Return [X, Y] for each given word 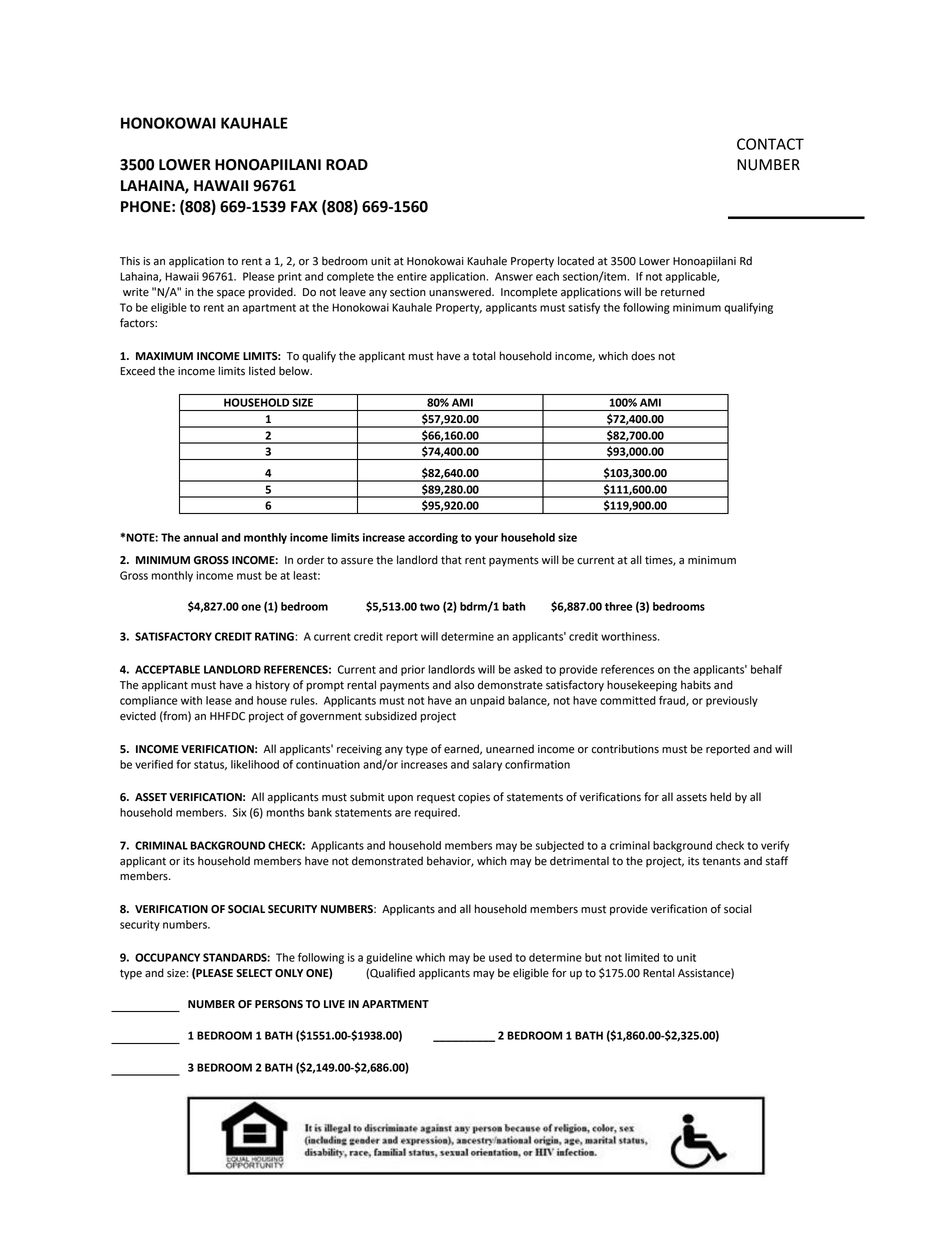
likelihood [255, 764]
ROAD [347, 165]
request [436, 798]
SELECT [254, 973]
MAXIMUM [164, 356]
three [618, 606]
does [643, 356]
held [720, 797]
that [451, 560]
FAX [304, 206]
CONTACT [770, 144]
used [500, 957]
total [484, 356]
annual [200, 537]
